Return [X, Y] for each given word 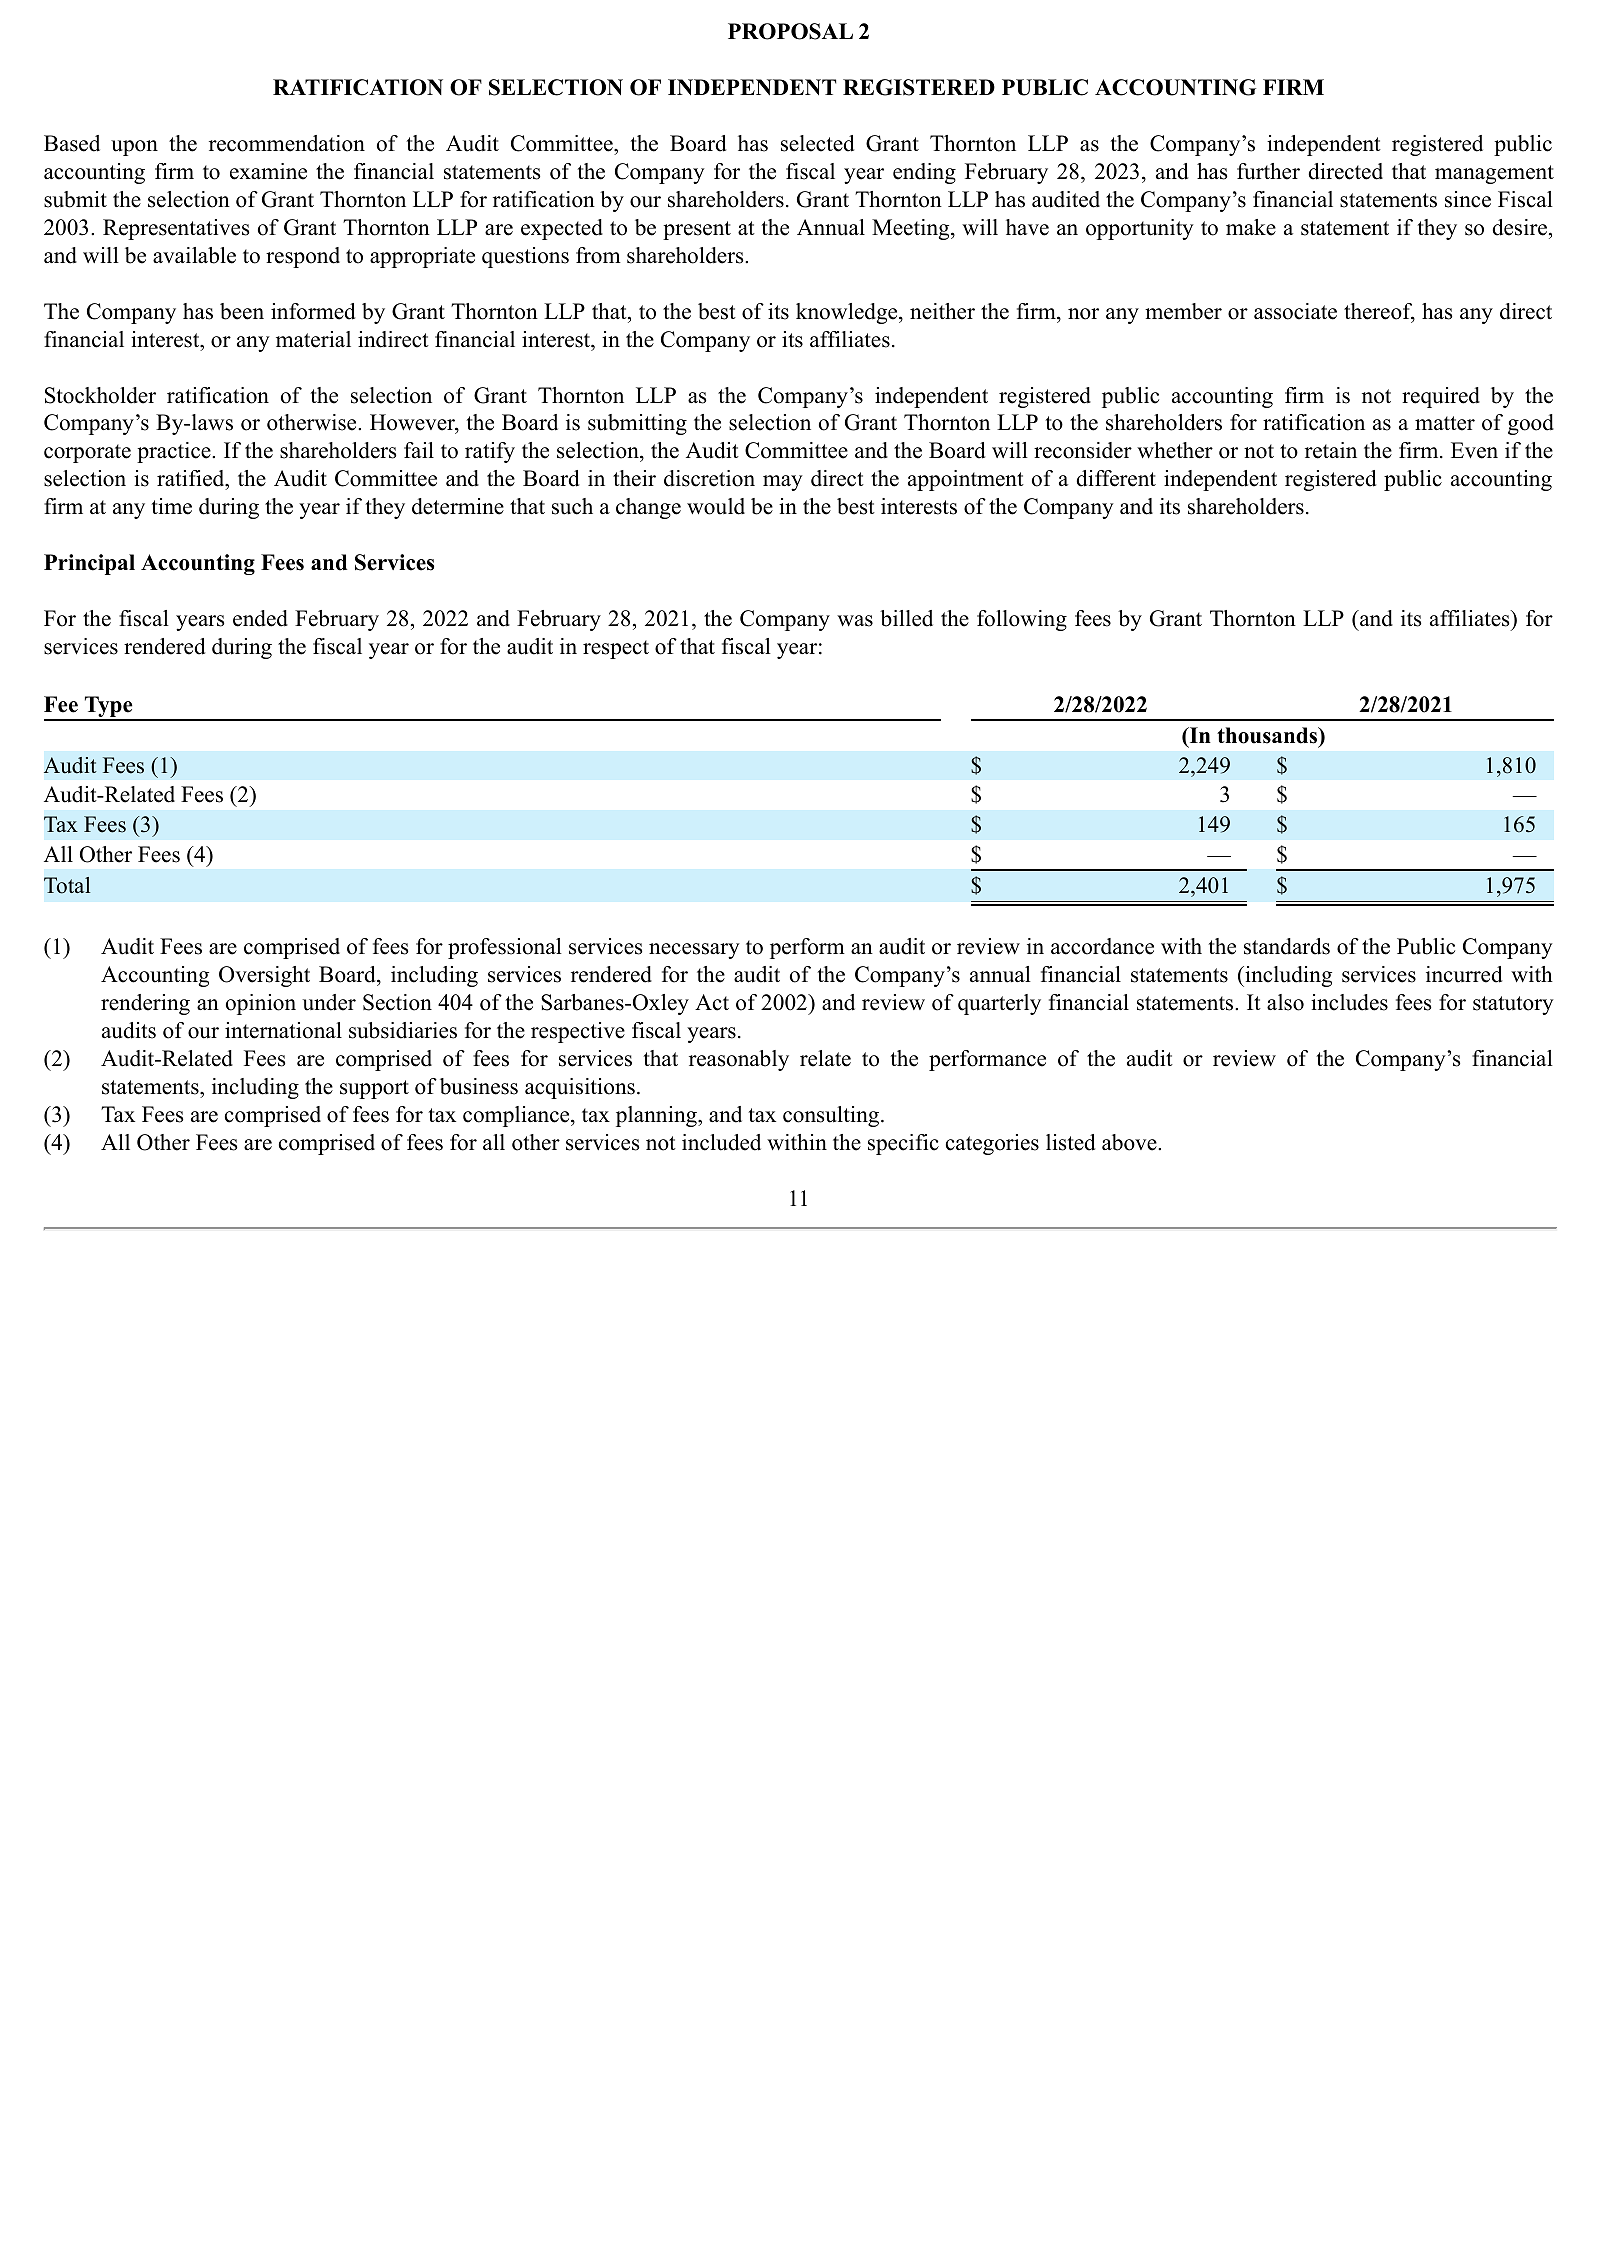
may [783, 483]
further [1268, 171]
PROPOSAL [790, 31]
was [855, 621]
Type [109, 708]
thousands [1268, 736]
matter [1445, 423]
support [374, 1089]
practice [175, 452]
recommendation [287, 143]
